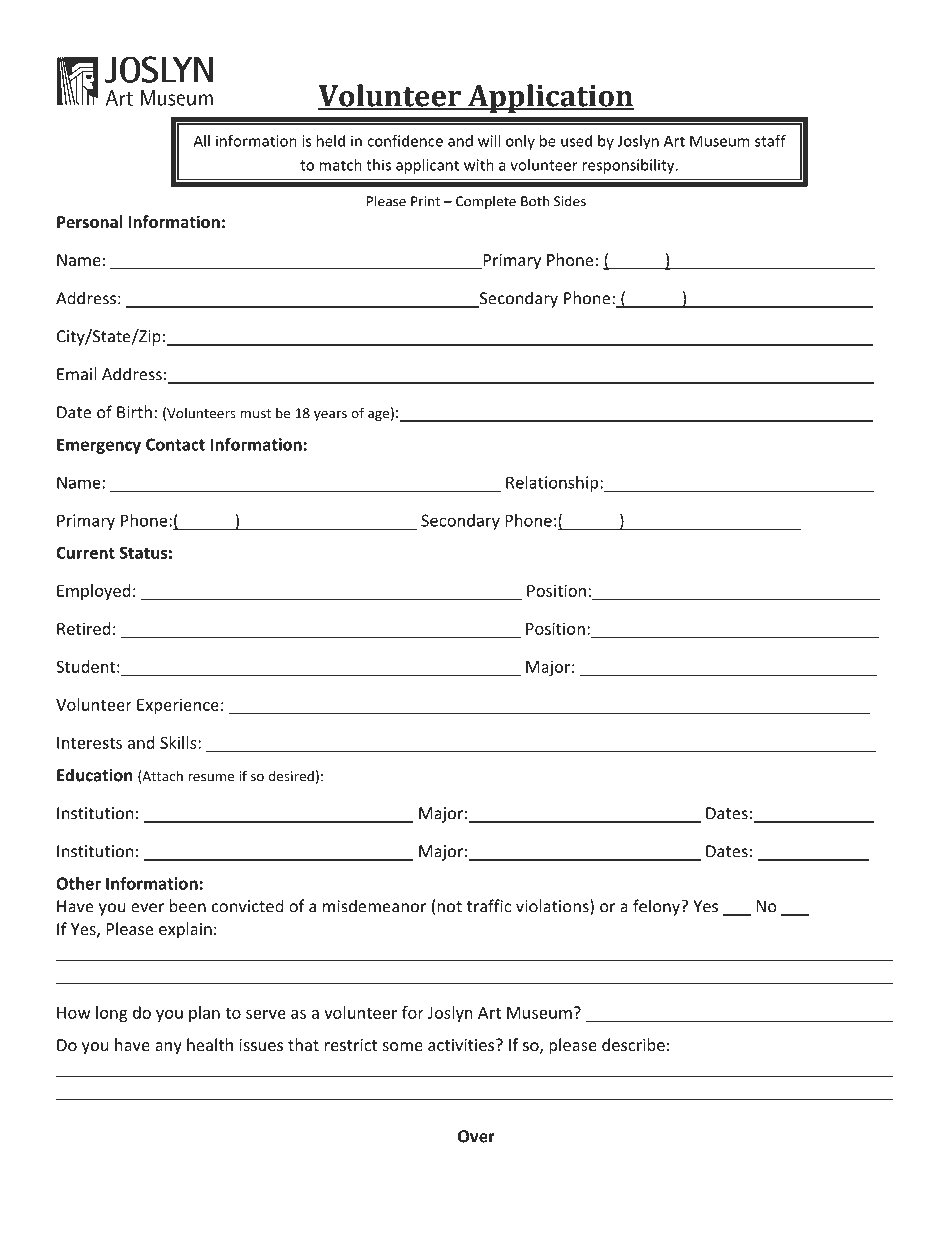 The image size is (952, 1233). Describe the element at coordinates (476, 1136) in the screenshot. I see `Over` at that location.
